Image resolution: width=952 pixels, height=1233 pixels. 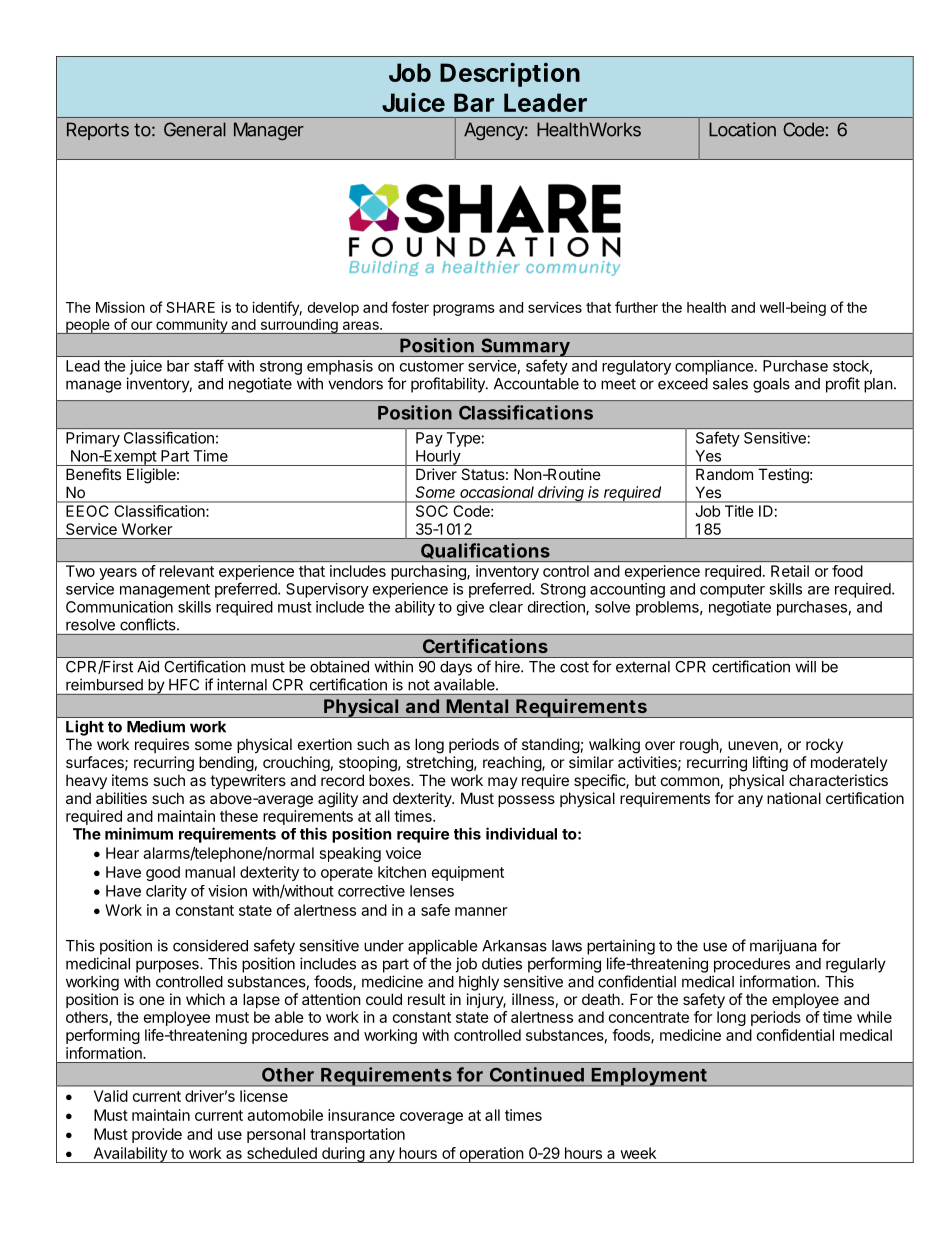 I want to click on give, so click(x=470, y=608).
